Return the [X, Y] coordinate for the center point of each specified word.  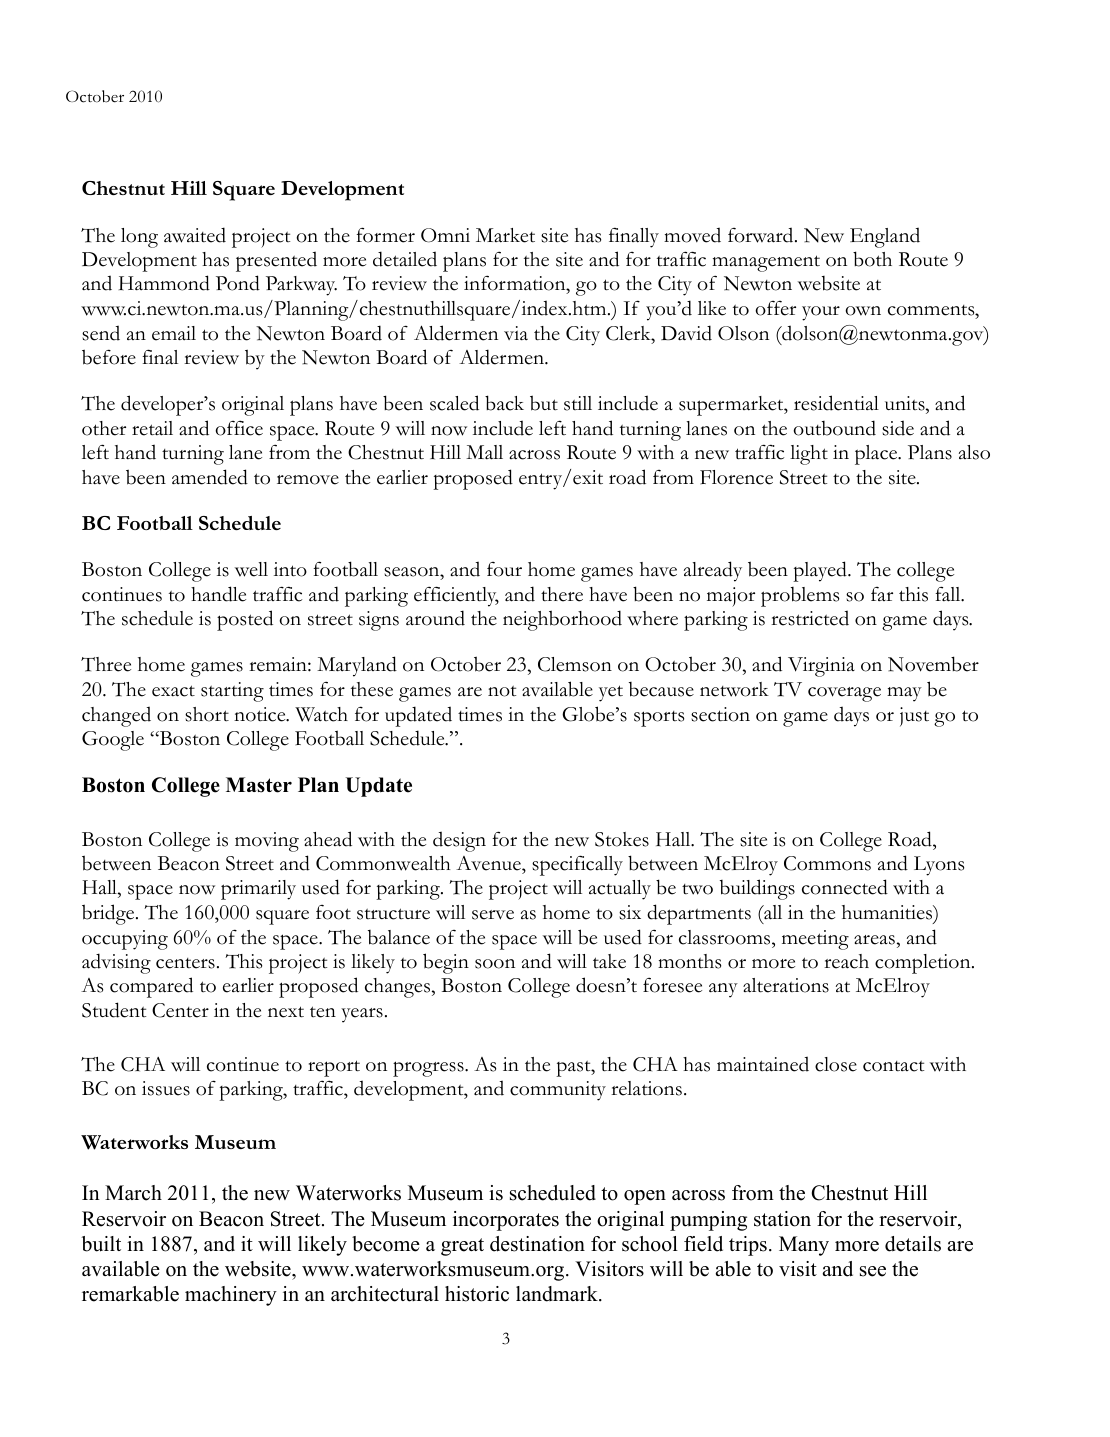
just [914, 717]
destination [537, 1244]
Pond [238, 283]
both [872, 259]
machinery [231, 1296]
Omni [445, 235]
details [913, 1244]
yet [611, 693]
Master [259, 785]
